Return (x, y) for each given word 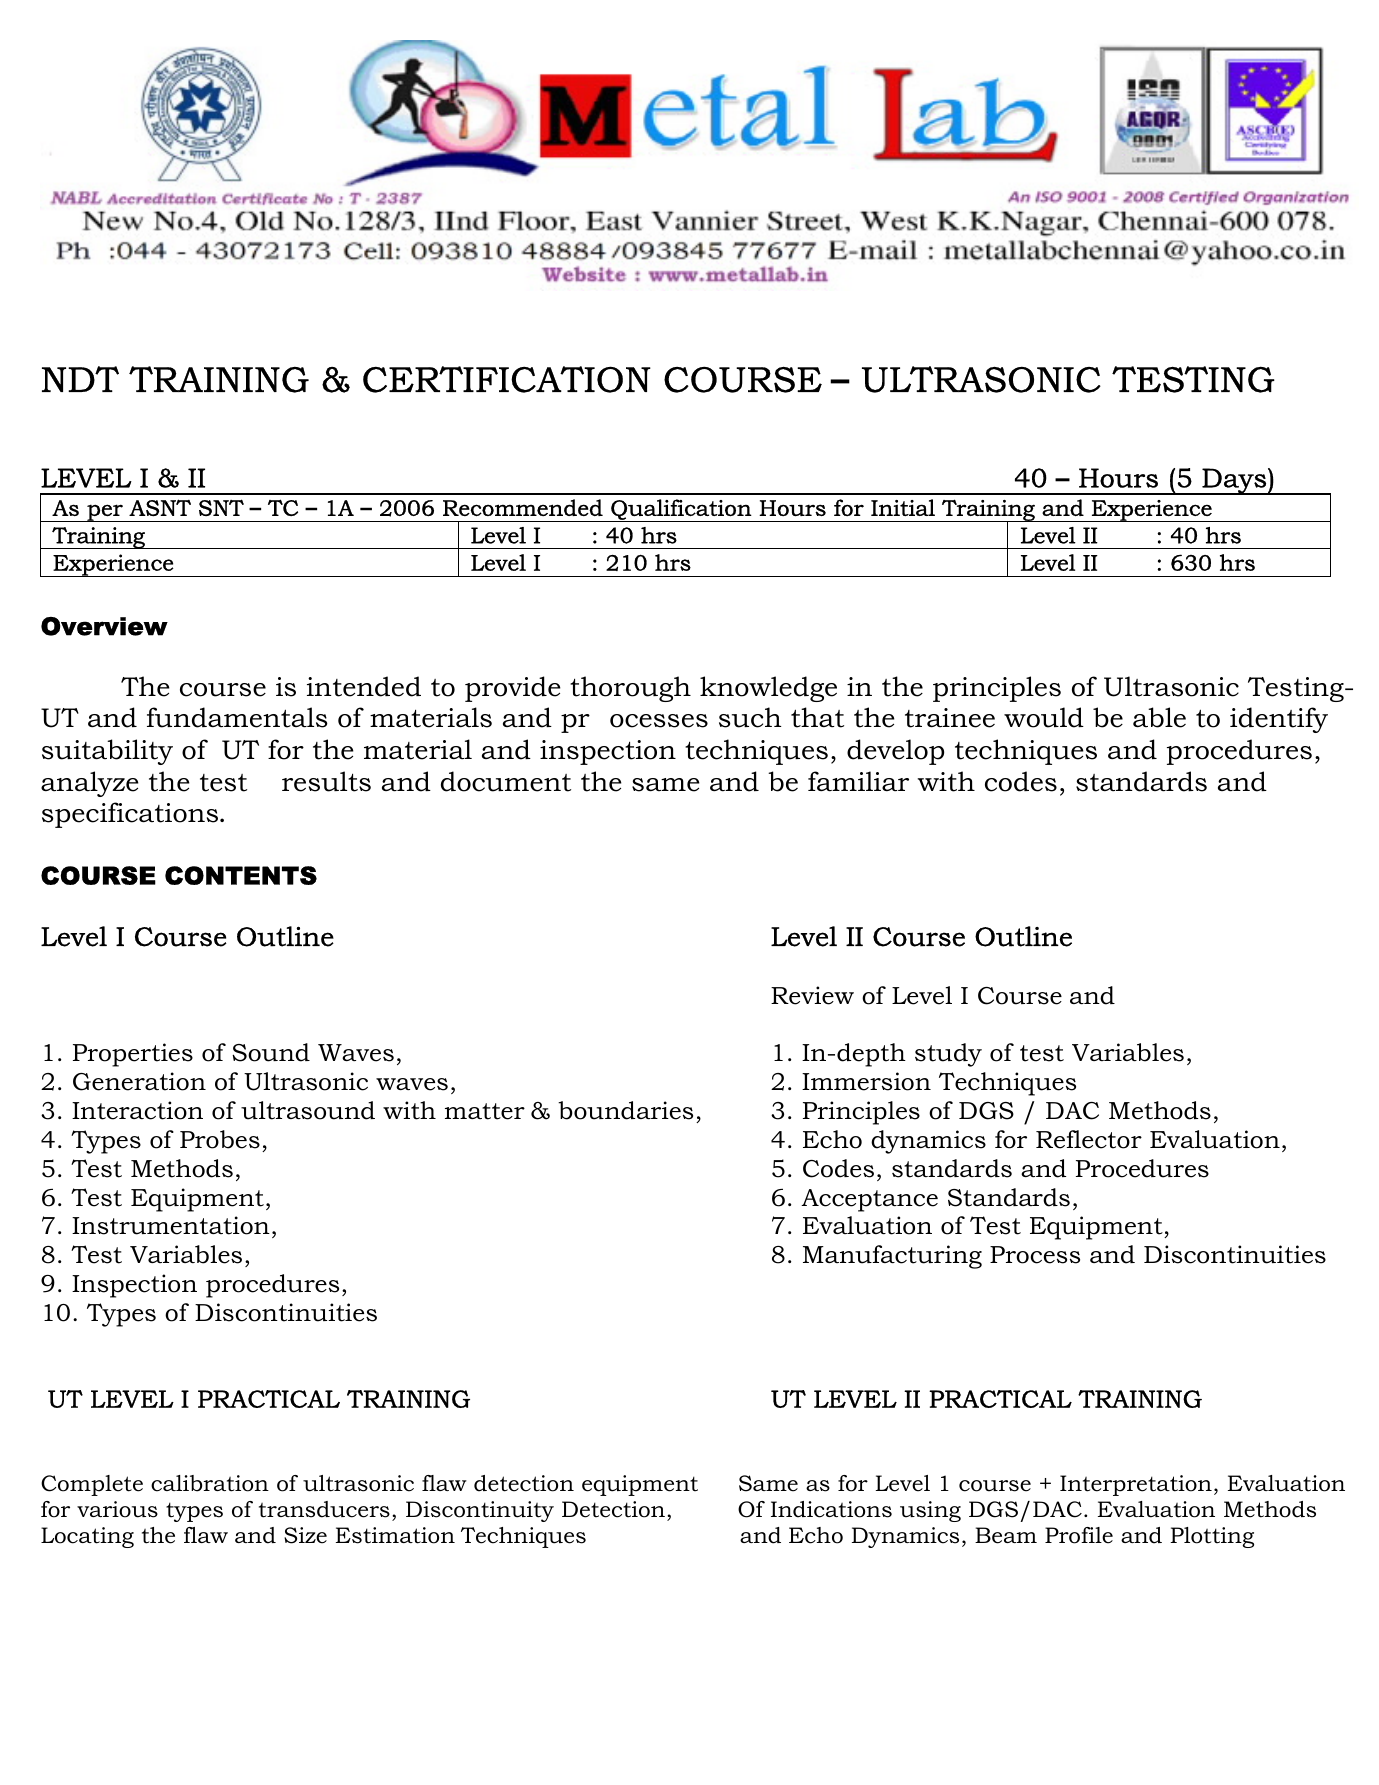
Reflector (1089, 1139)
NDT (80, 379)
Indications (831, 1509)
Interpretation (1136, 1485)
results (326, 781)
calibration (210, 1483)
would (1044, 717)
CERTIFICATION (507, 379)
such (750, 717)
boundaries (625, 1110)
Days (1234, 481)
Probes (220, 1139)
